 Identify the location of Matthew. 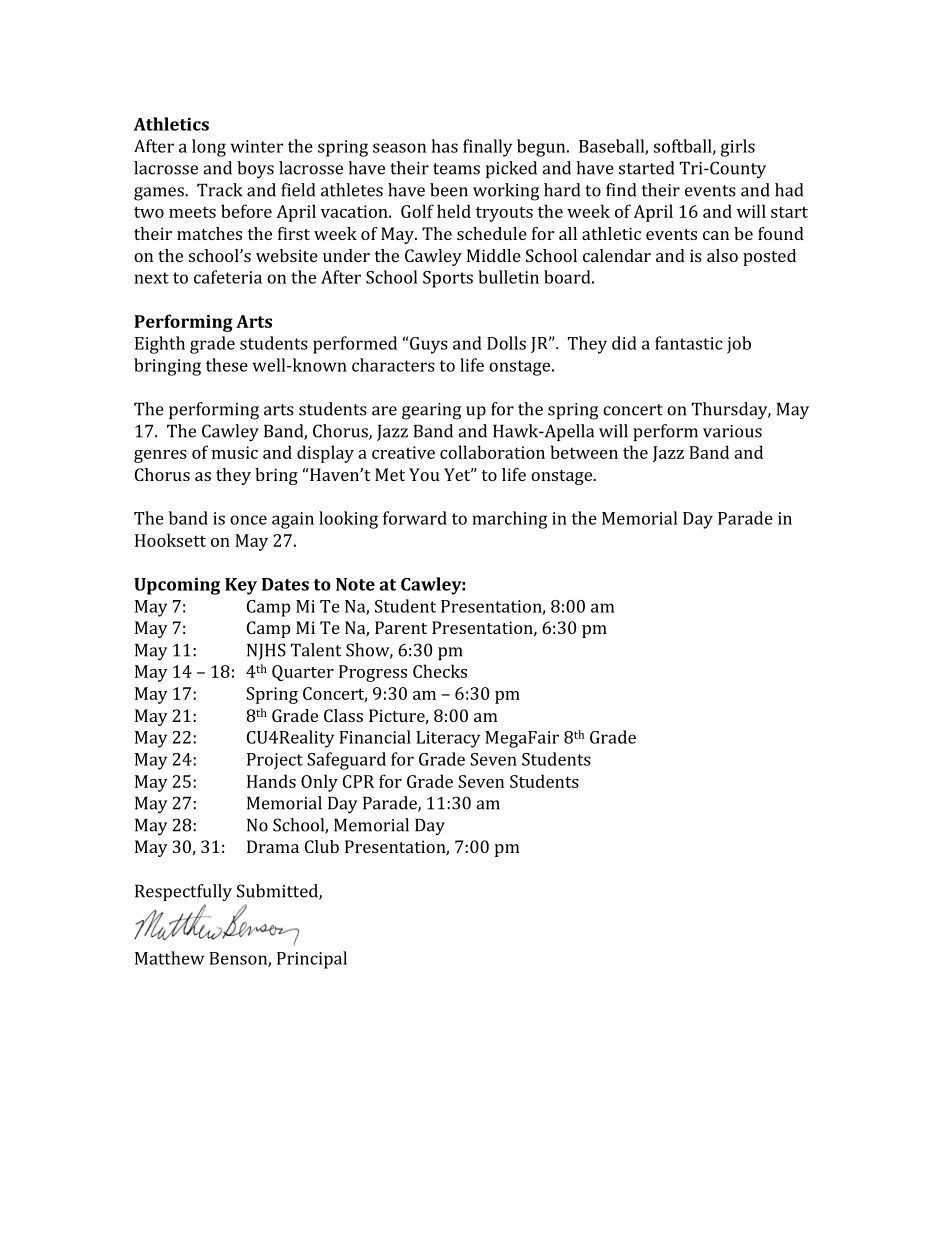
(169, 958).
